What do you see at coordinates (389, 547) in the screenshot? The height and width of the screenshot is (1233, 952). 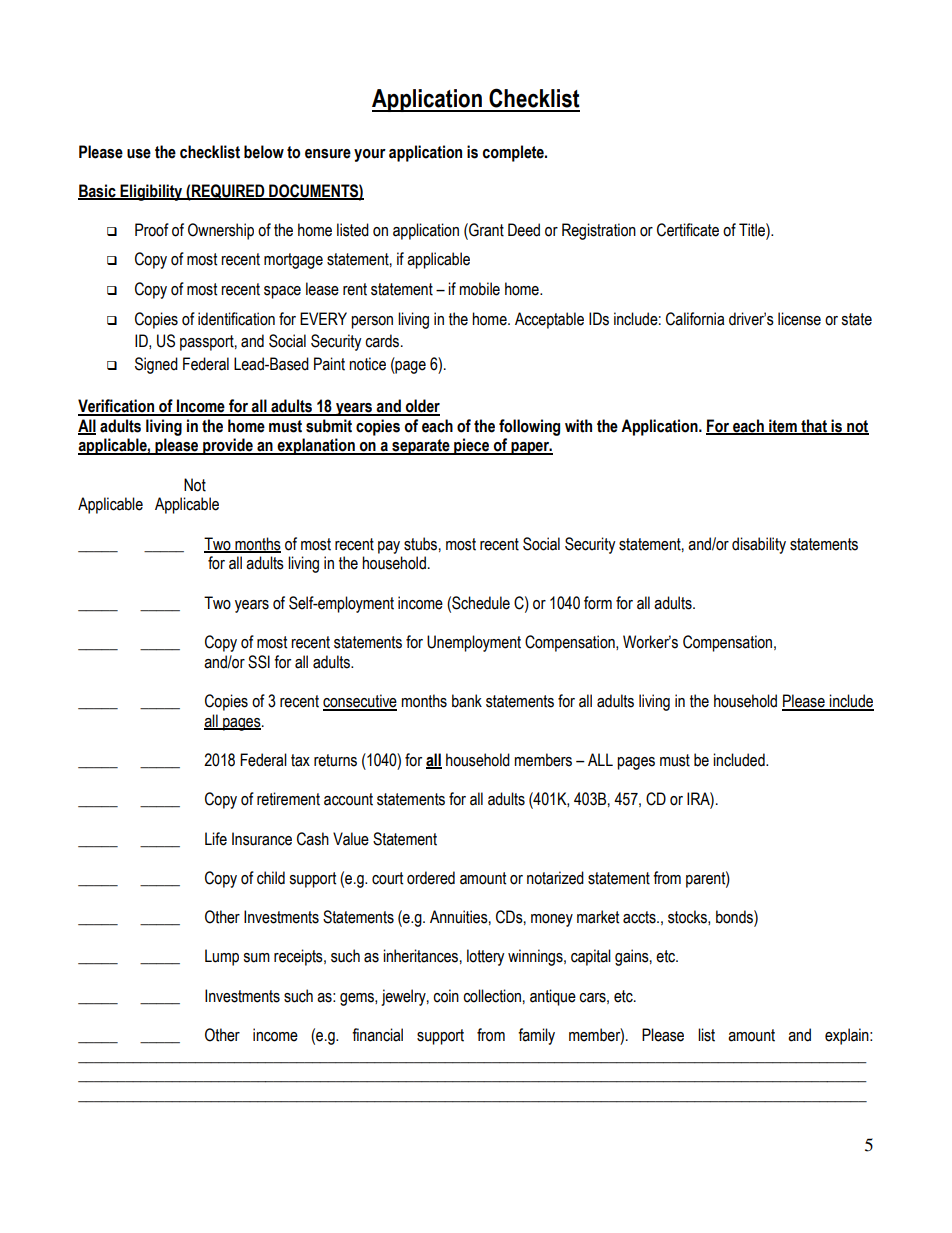 I see `pay` at bounding box center [389, 547].
